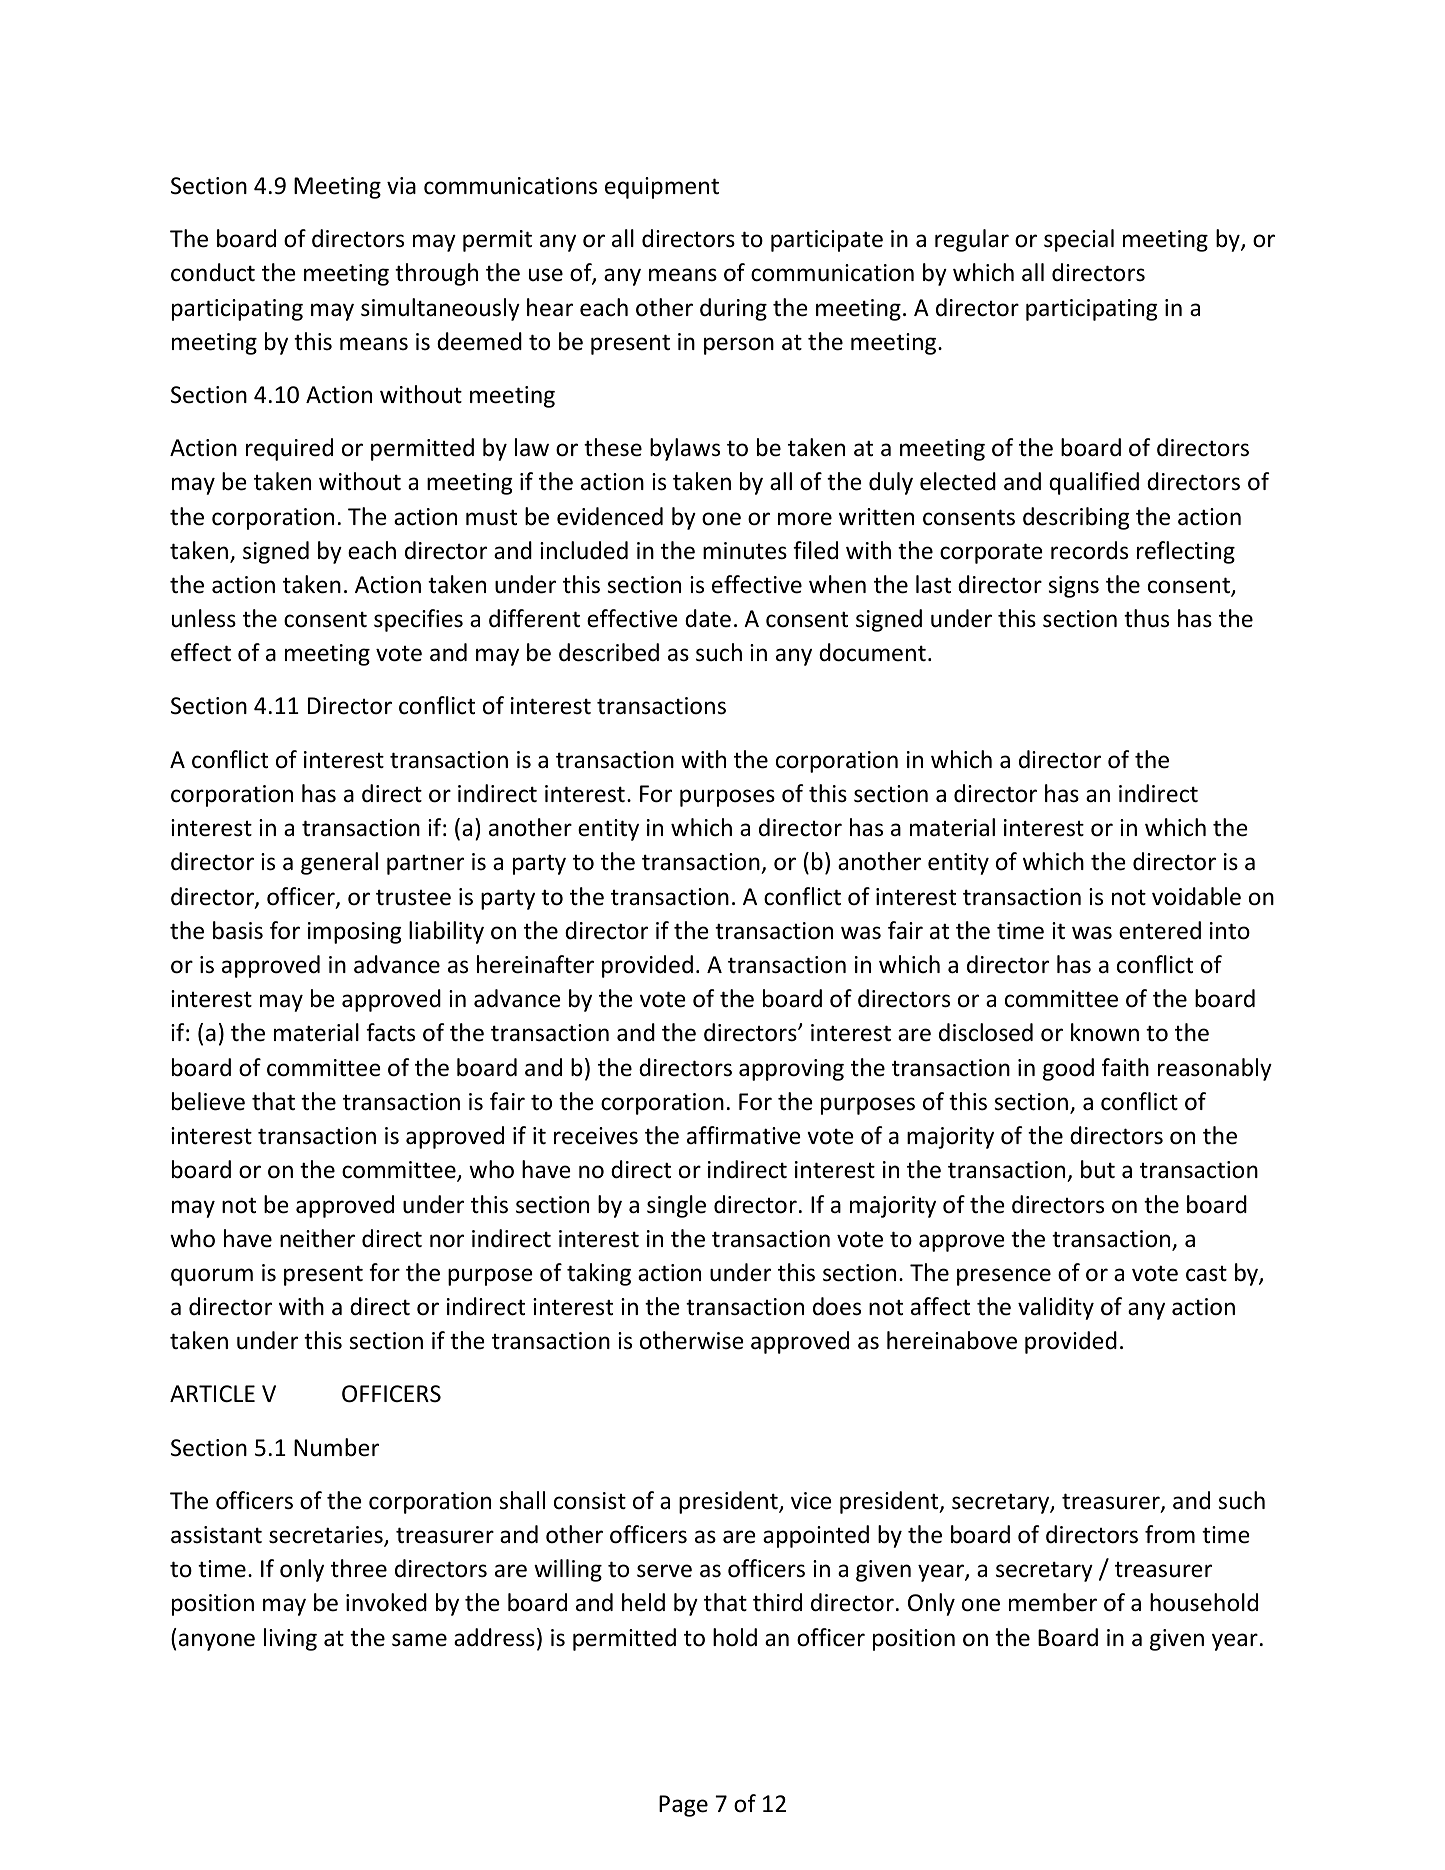 This screenshot has width=1445, height=1870. Describe the element at coordinates (791, 1070) in the screenshot. I see `approving` at that location.
